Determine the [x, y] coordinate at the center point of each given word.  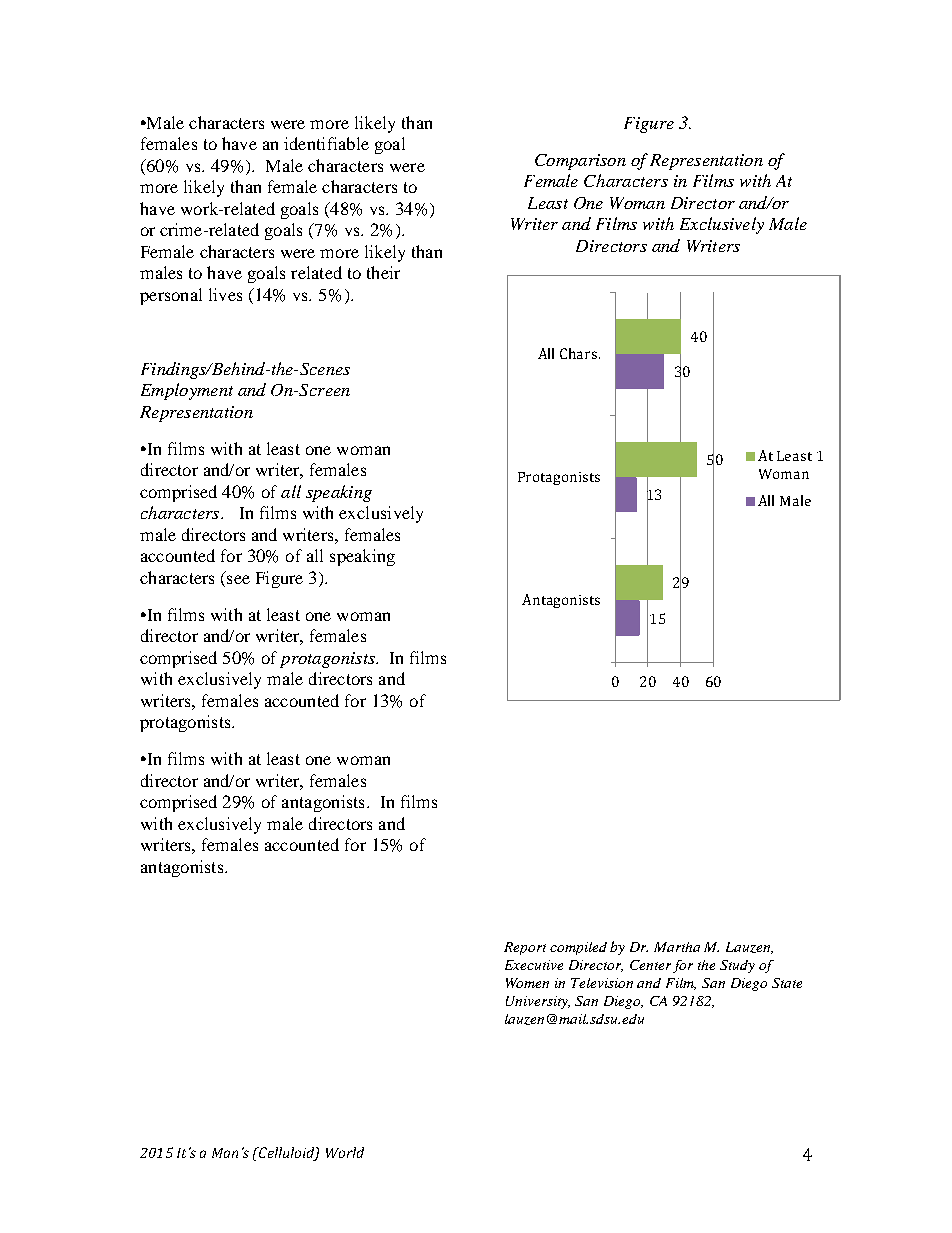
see [238, 579]
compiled [578, 948]
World [345, 1152]
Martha [677, 947]
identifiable [326, 143]
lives [225, 294]
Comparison [580, 162]
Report [525, 948]
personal [171, 296]
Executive [534, 965]
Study [737, 966]
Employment [187, 391]
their [383, 272]
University [538, 1002]
